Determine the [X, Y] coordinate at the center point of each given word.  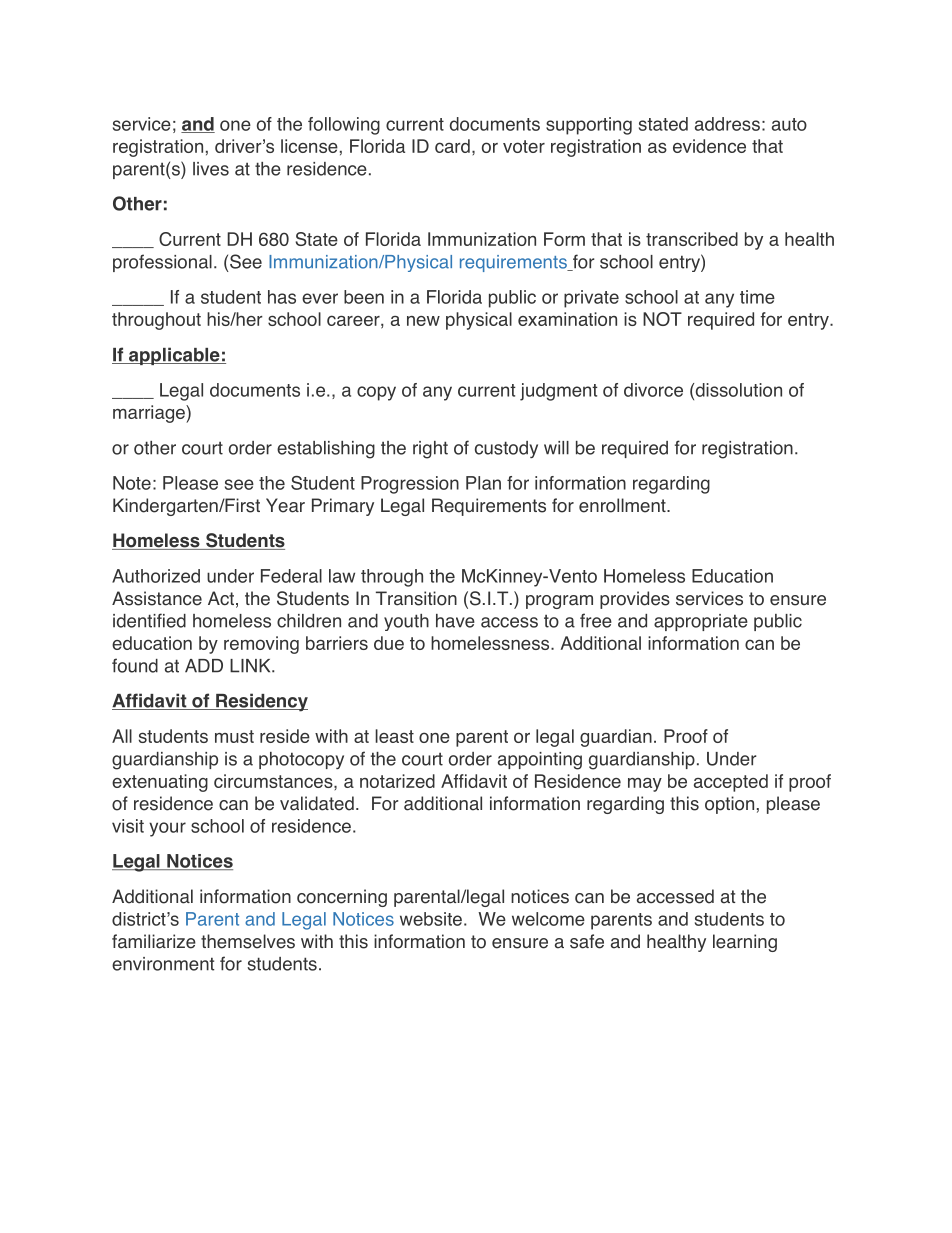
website [431, 919]
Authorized [156, 576]
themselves [248, 941]
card [452, 146]
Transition [416, 598]
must [234, 736]
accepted [731, 783]
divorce [653, 390]
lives [211, 169]
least [394, 736]
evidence [709, 146]
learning [745, 943]
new [423, 321]
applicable [174, 356]
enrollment [623, 505]
